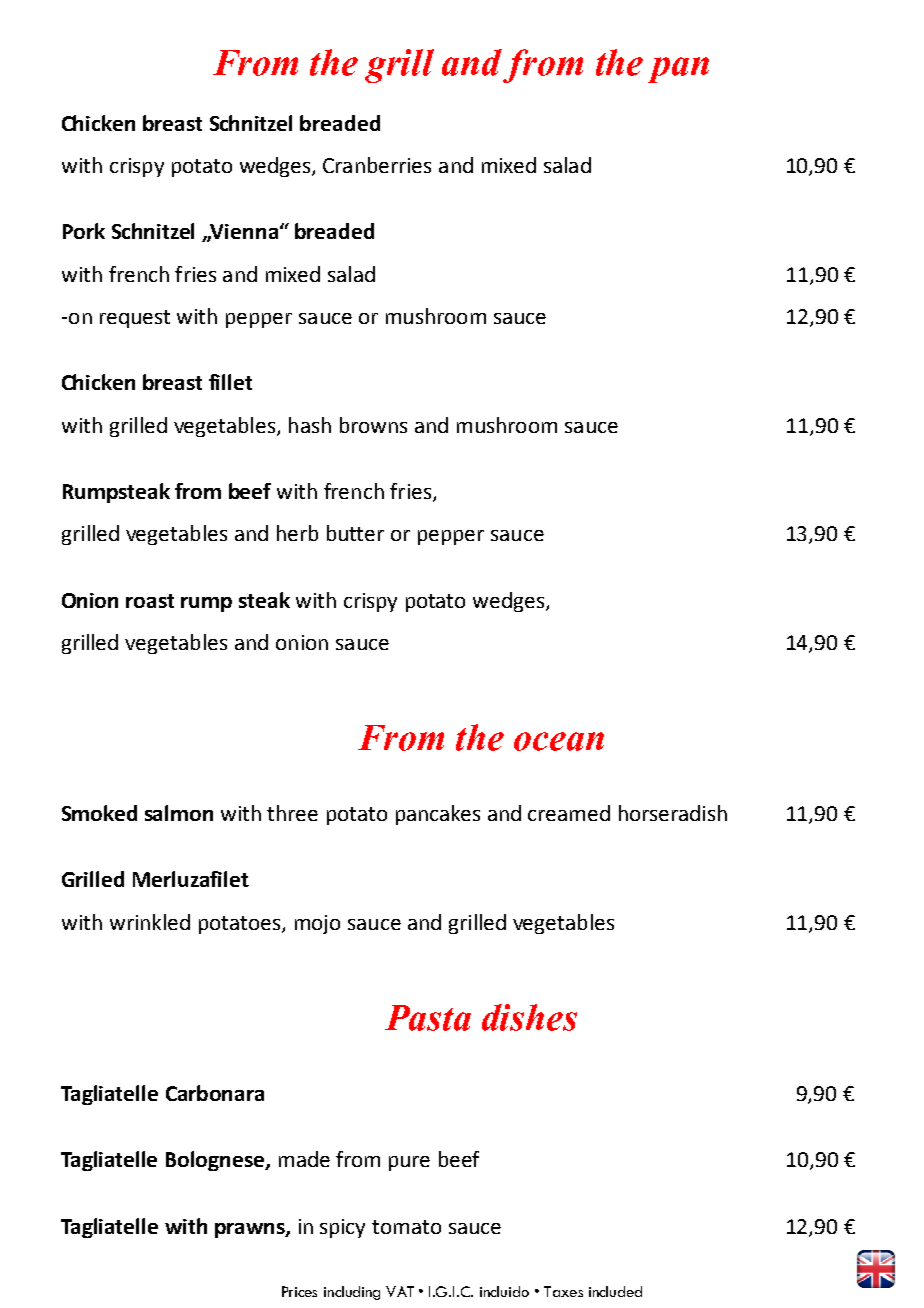  I want to click on wrinkled, so click(150, 922).
